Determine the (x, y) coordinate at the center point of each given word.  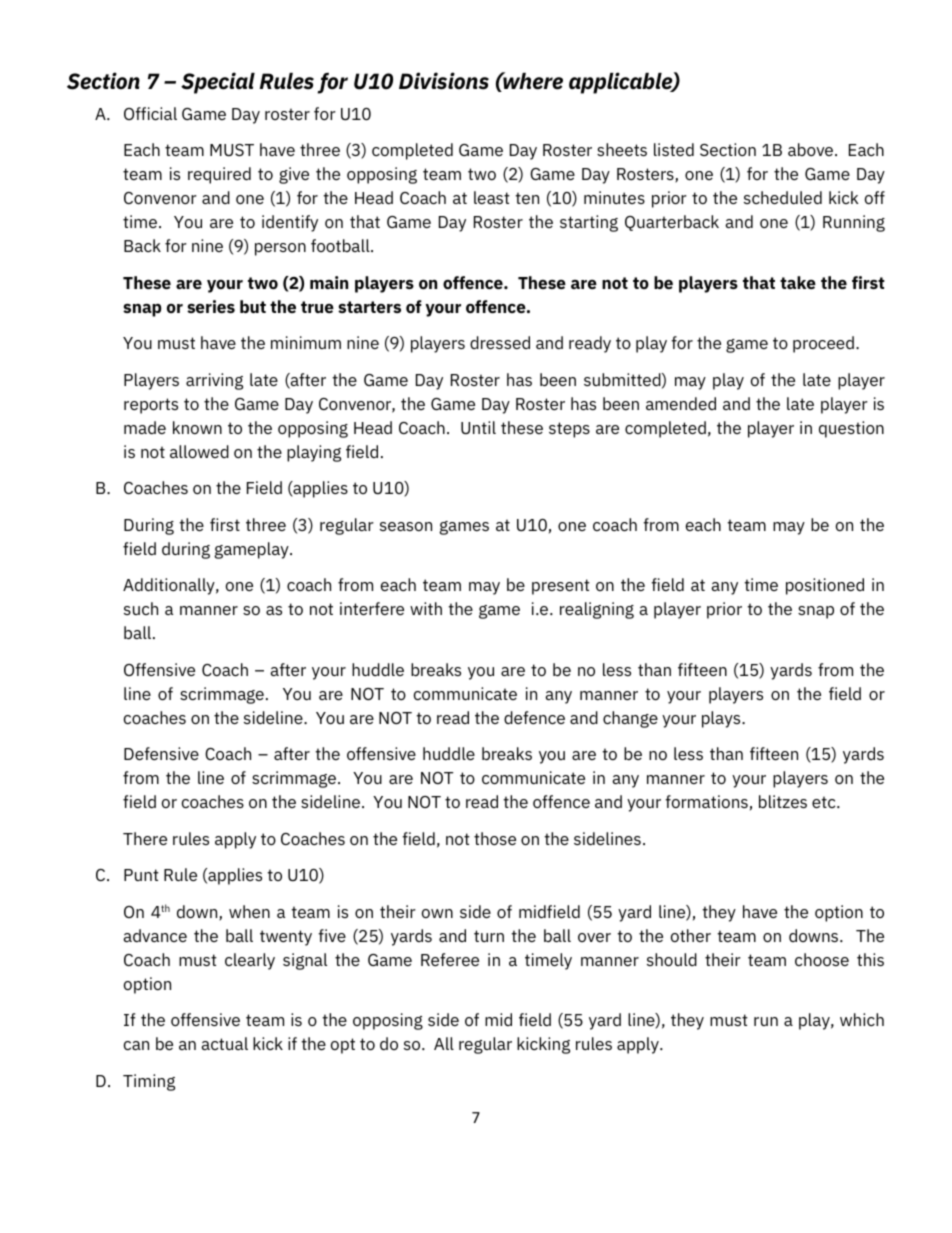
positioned (825, 586)
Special (218, 83)
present (561, 587)
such (141, 608)
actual (224, 1043)
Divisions (444, 81)
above (812, 149)
